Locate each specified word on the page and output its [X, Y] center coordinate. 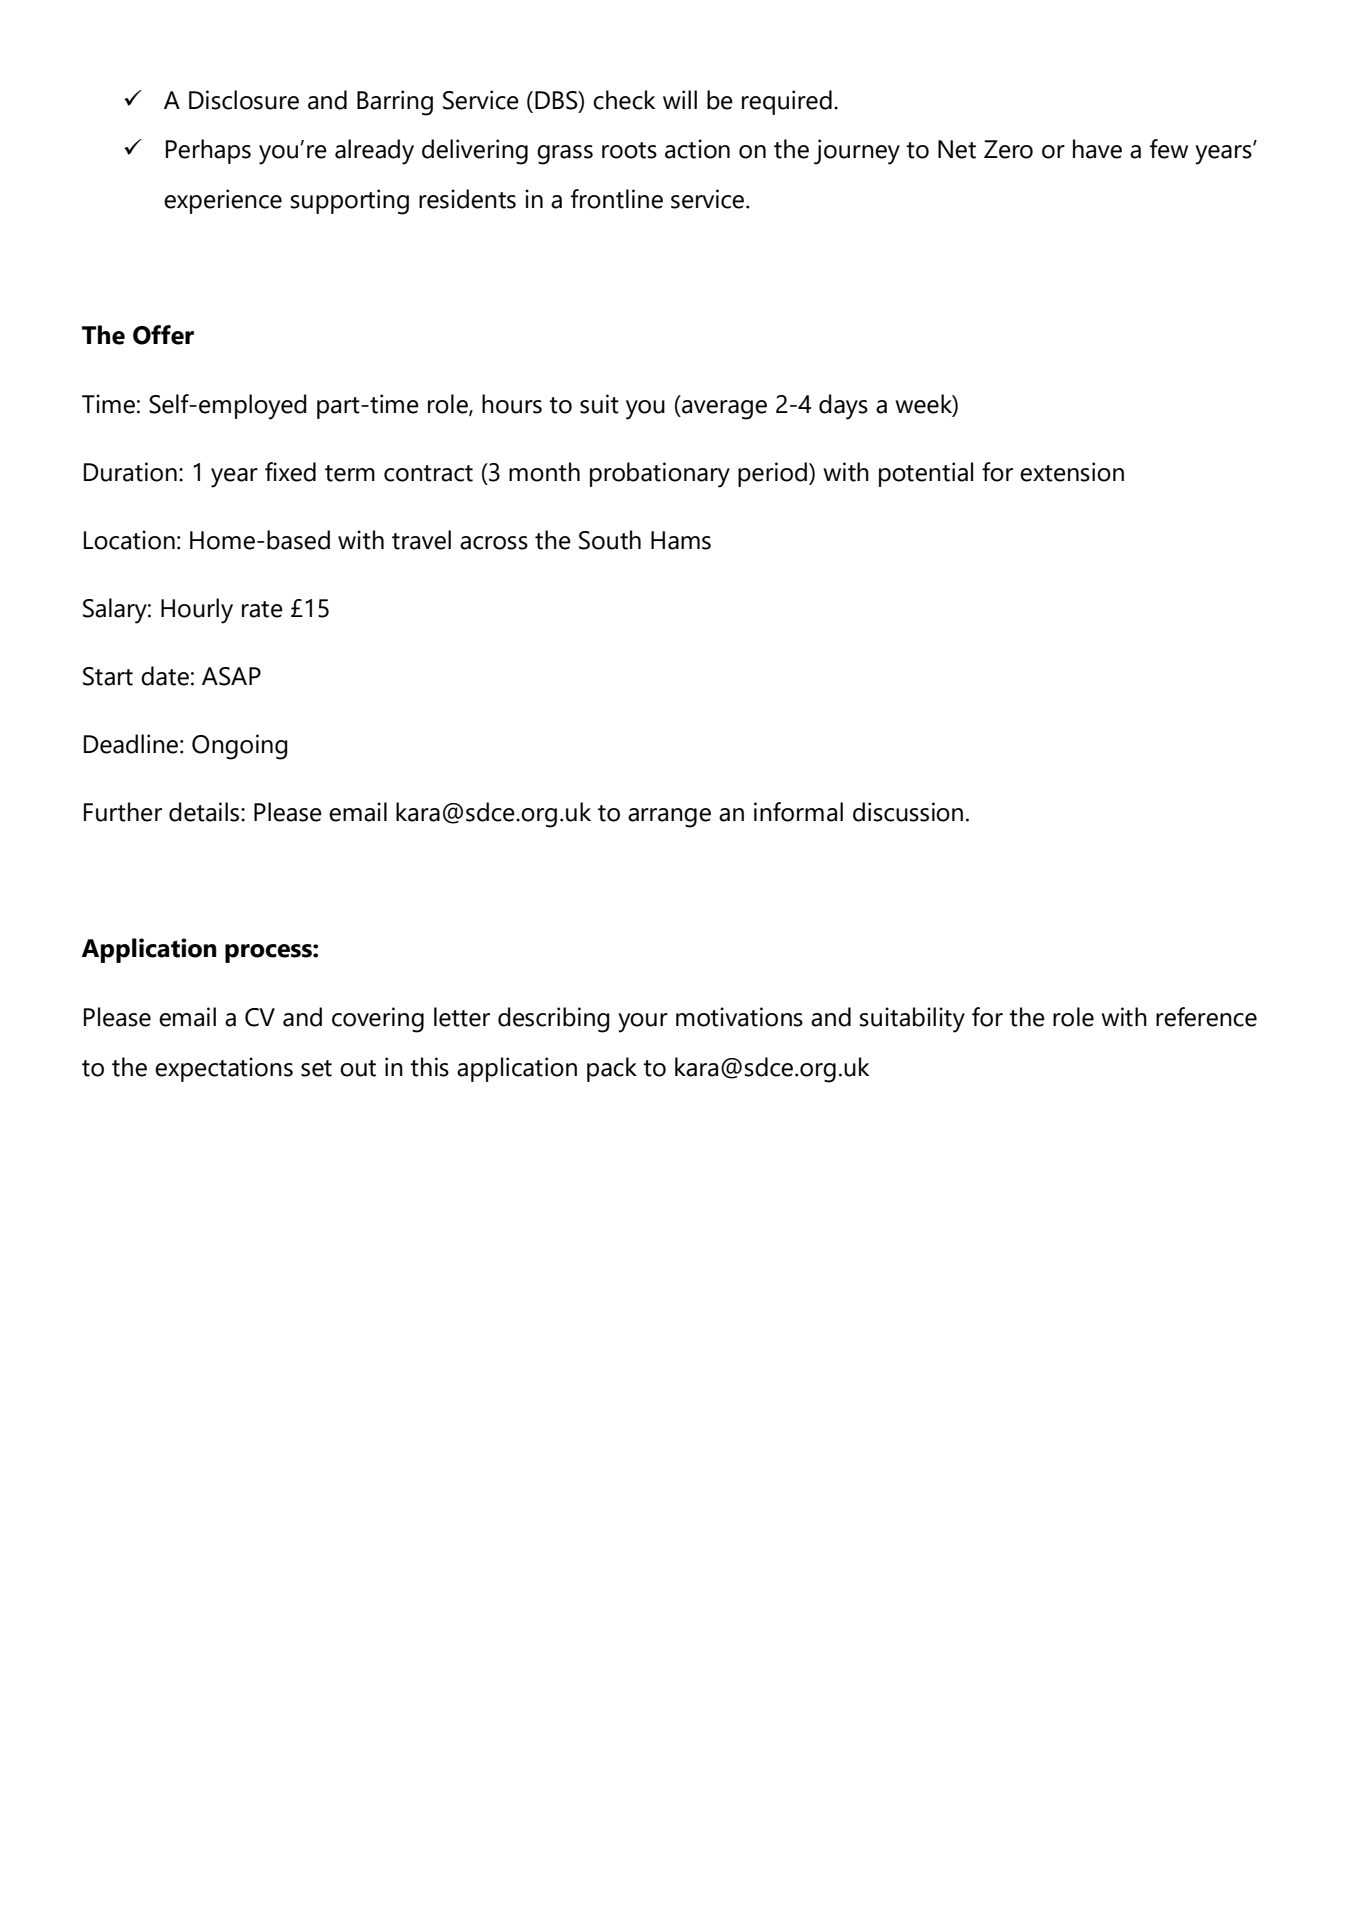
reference [1206, 1017]
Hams [681, 540]
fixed [290, 472]
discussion [908, 812]
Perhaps [208, 151]
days [843, 407]
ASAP [231, 676]
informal [798, 812]
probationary [660, 475]
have [1097, 149]
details [205, 812]
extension [1072, 472]
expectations [224, 1069]
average [723, 410]
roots [629, 150]
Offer [163, 335]
